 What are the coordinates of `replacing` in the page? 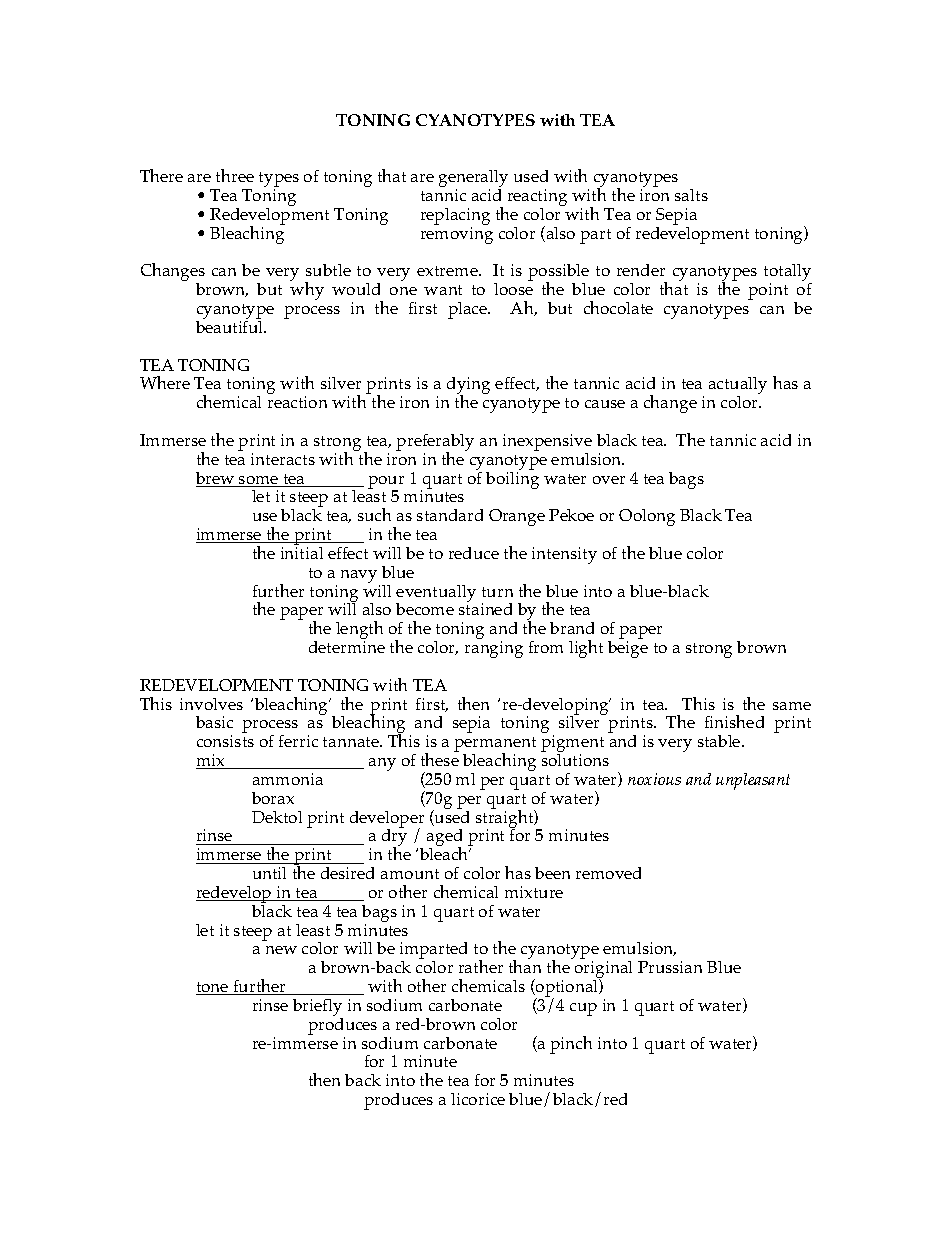 It's located at (455, 218).
